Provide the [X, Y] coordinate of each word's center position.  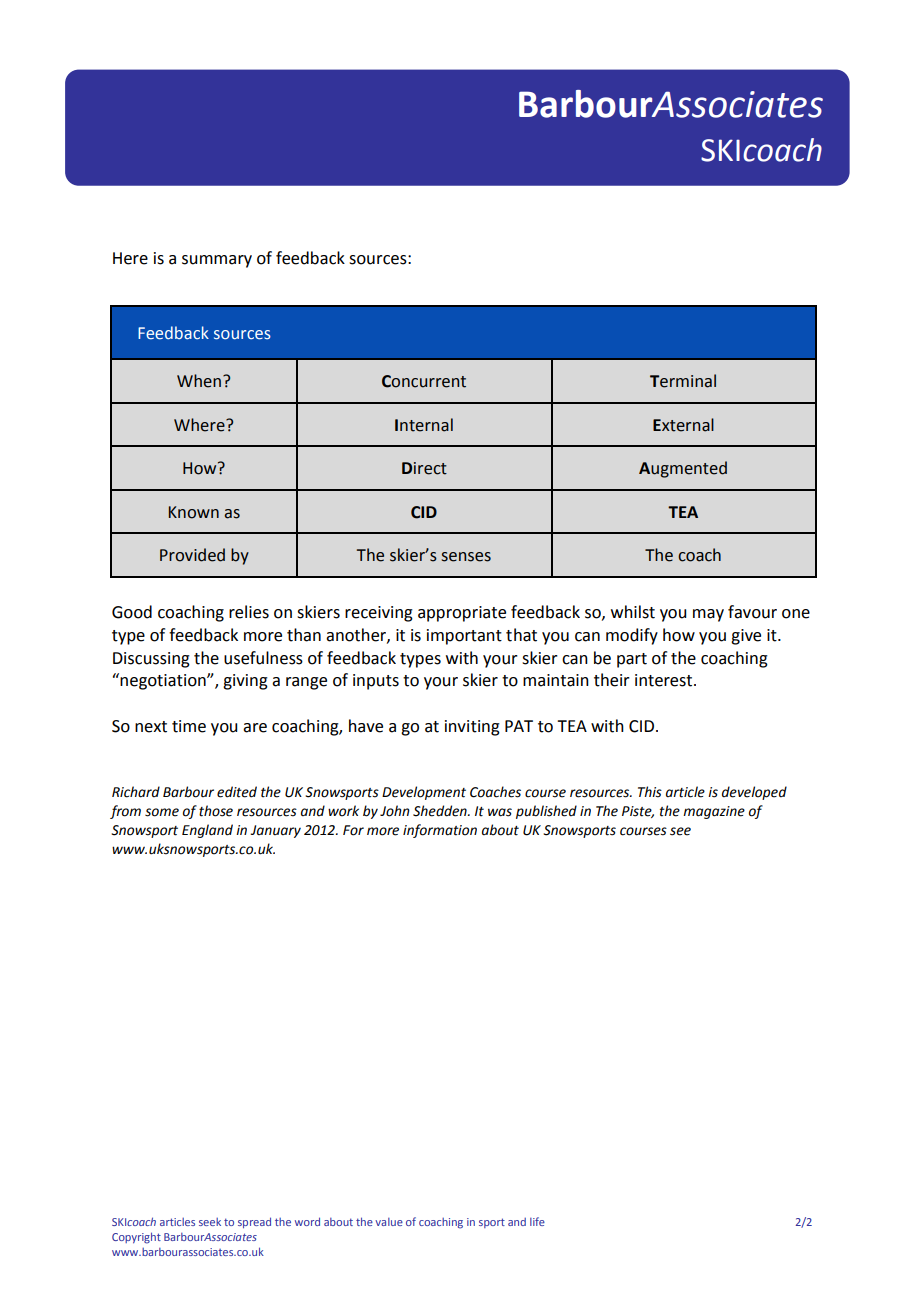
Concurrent [424, 381]
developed [754, 793]
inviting [472, 728]
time [189, 726]
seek [210, 1222]
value [389, 1222]
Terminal [683, 381]
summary [217, 261]
